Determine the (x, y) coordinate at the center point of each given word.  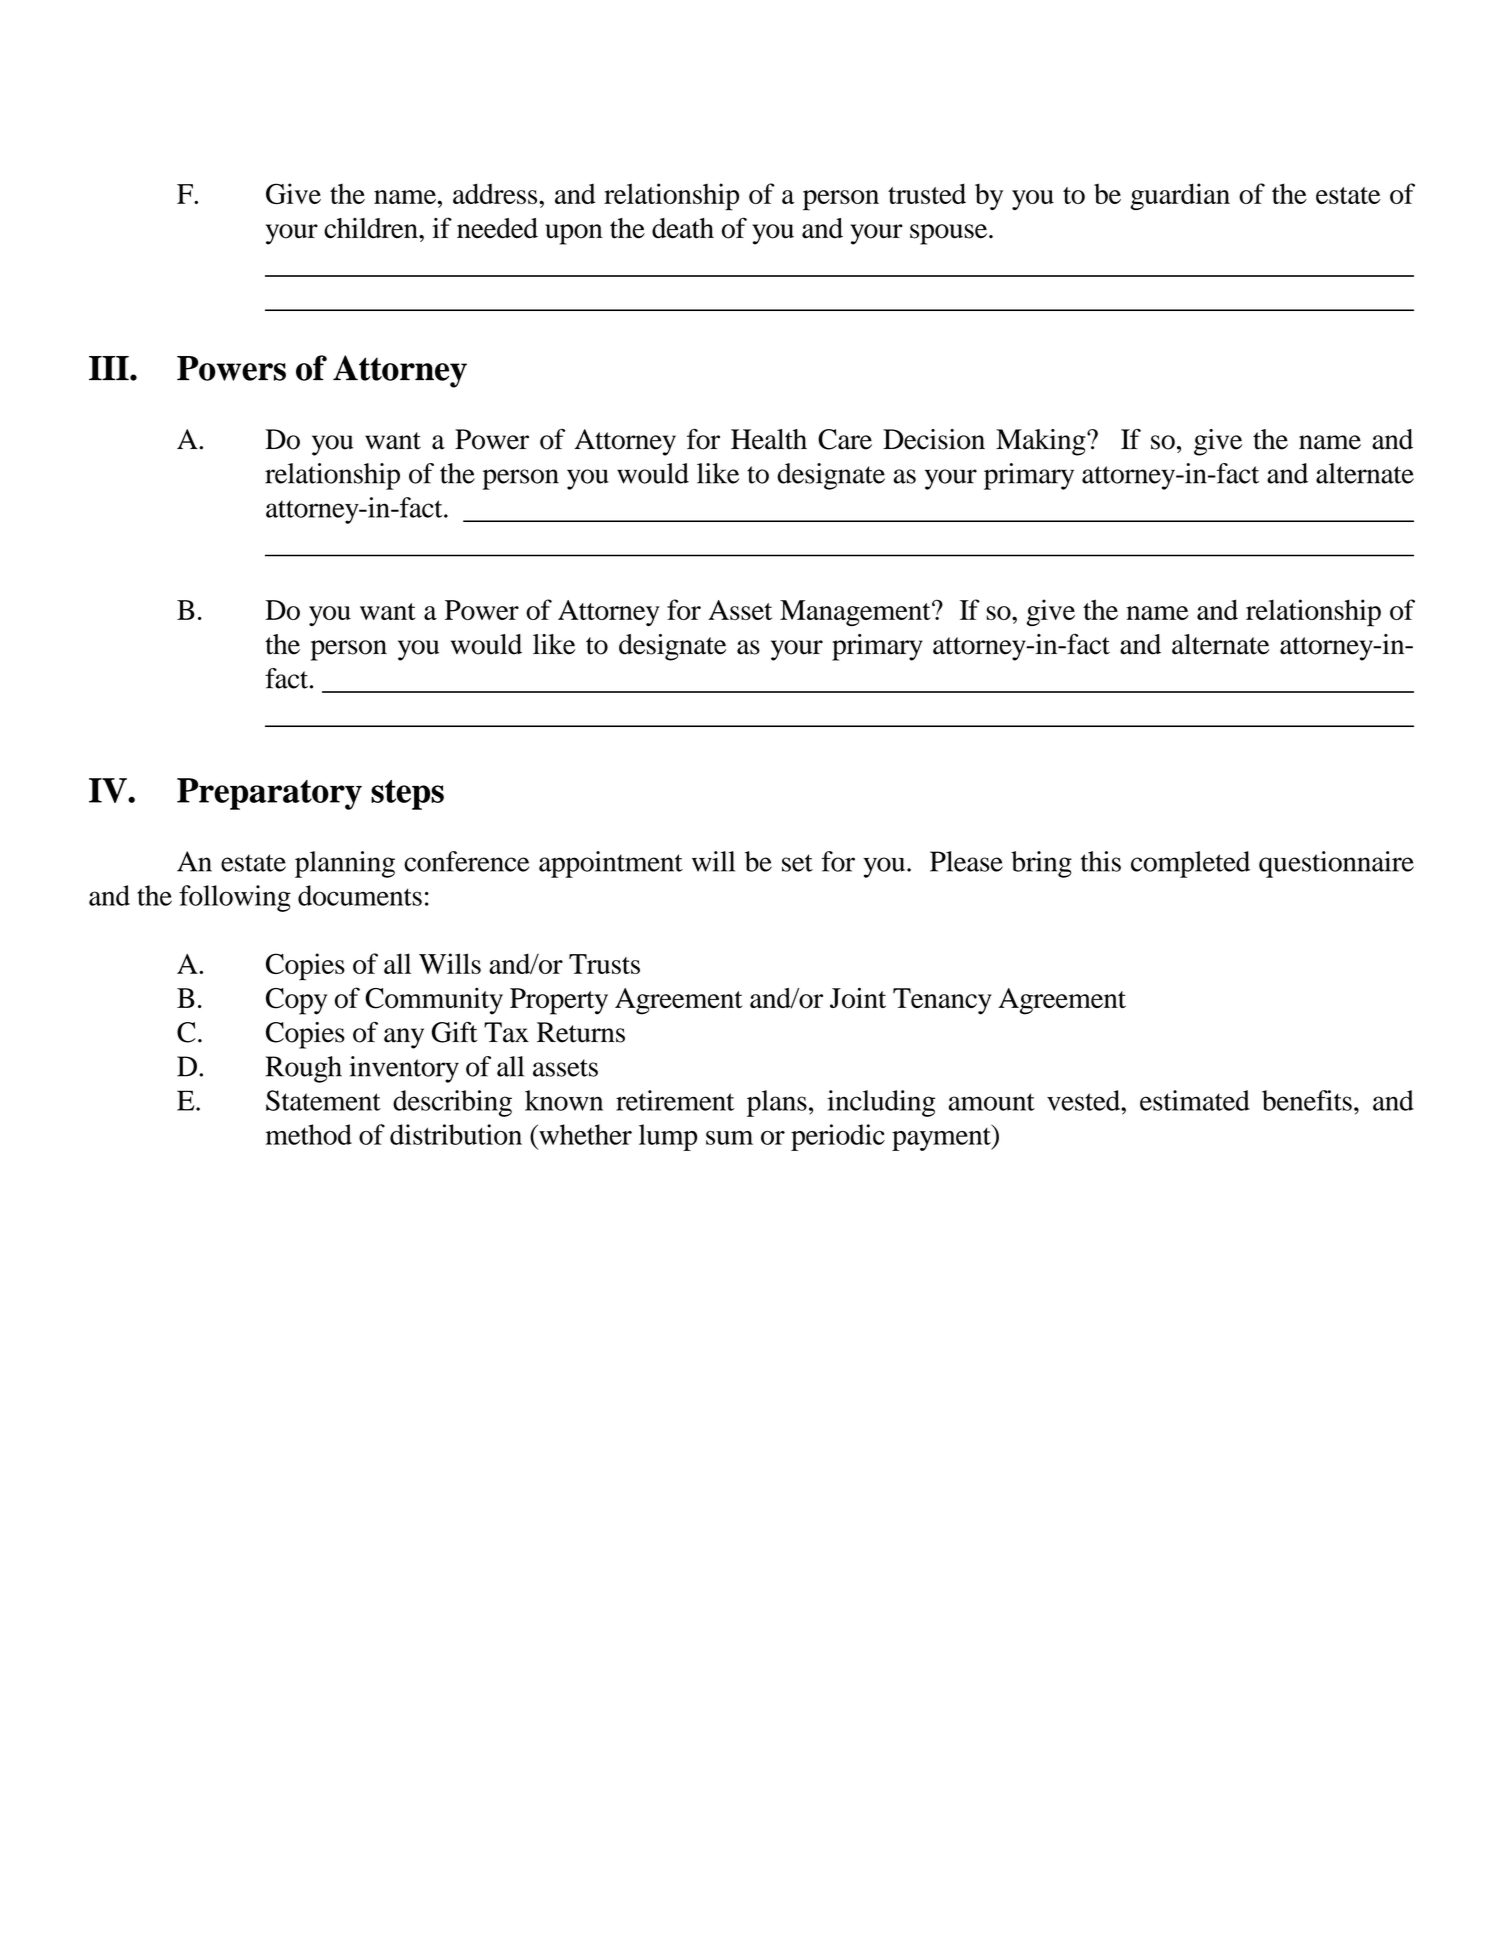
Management (856, 613)
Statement (323, 1100)
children (372, 228)
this (1101, 861)
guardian (1180, 196)
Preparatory (269, 794)
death (683, 228)
